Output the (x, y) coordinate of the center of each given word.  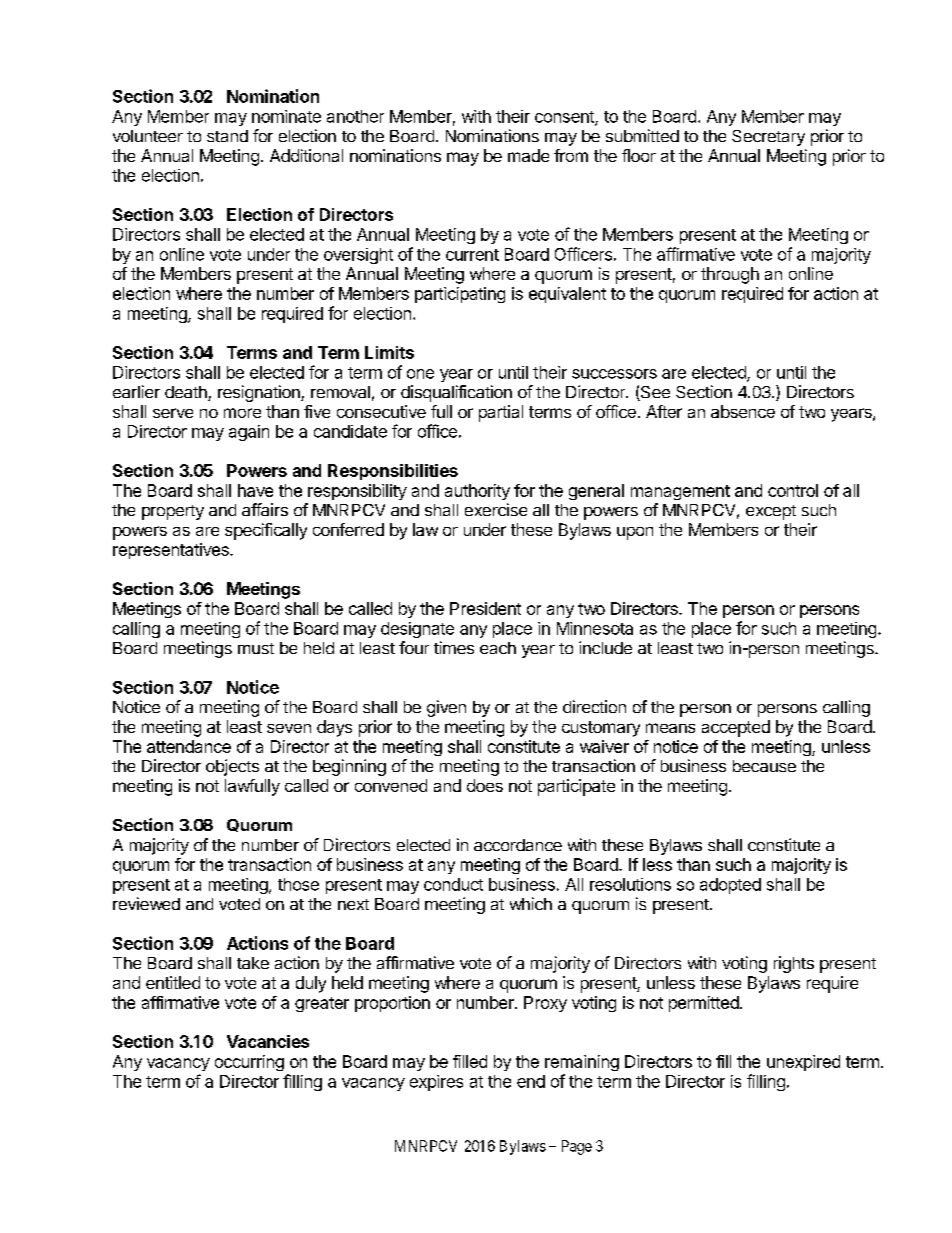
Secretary (768, 138)
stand (227, 136)
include (605, 647)
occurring (249, 1063)
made (528, 155)
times (454, 647)
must (256, 648)
